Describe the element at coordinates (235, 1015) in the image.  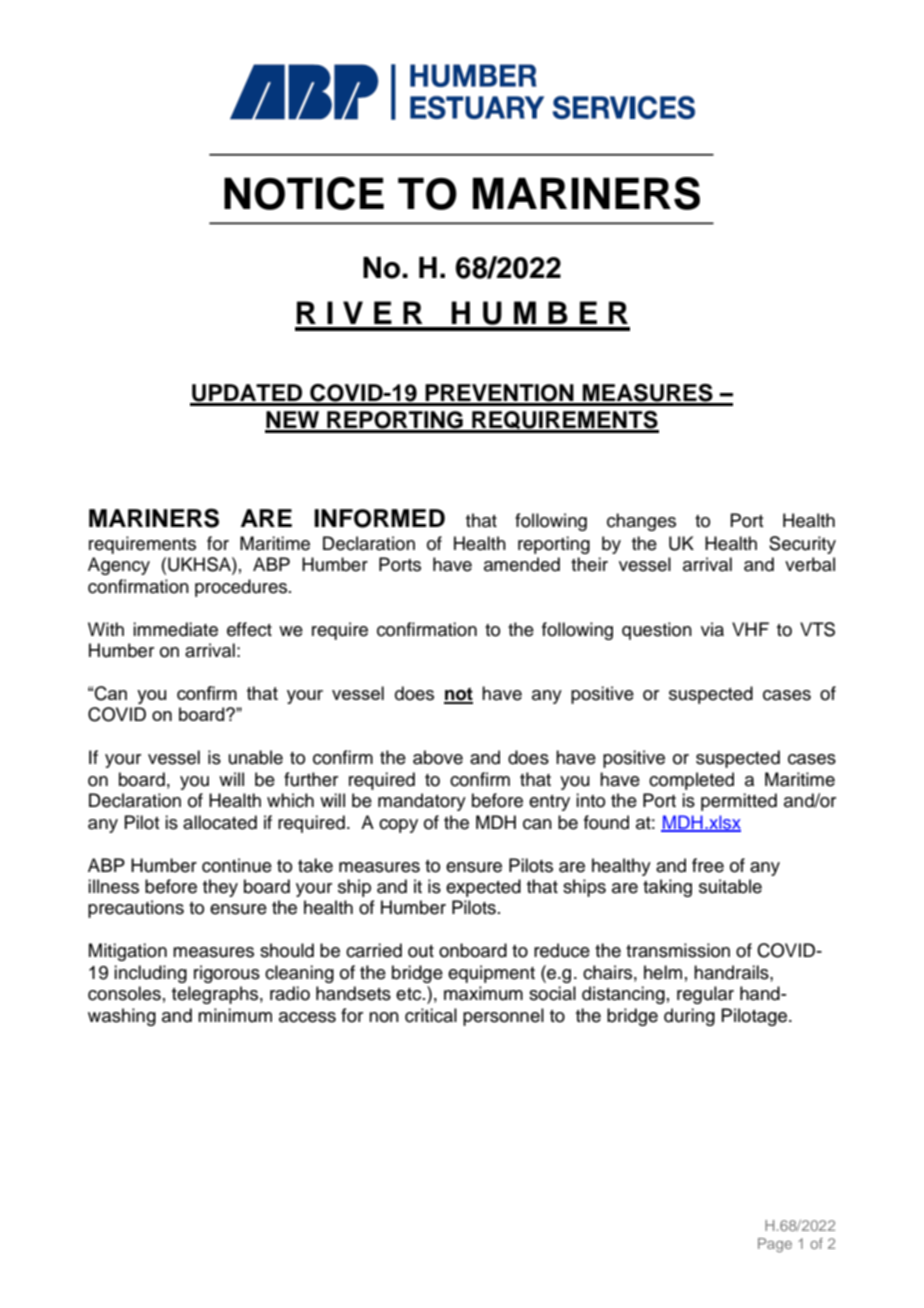
I see `minimum` at that location.
